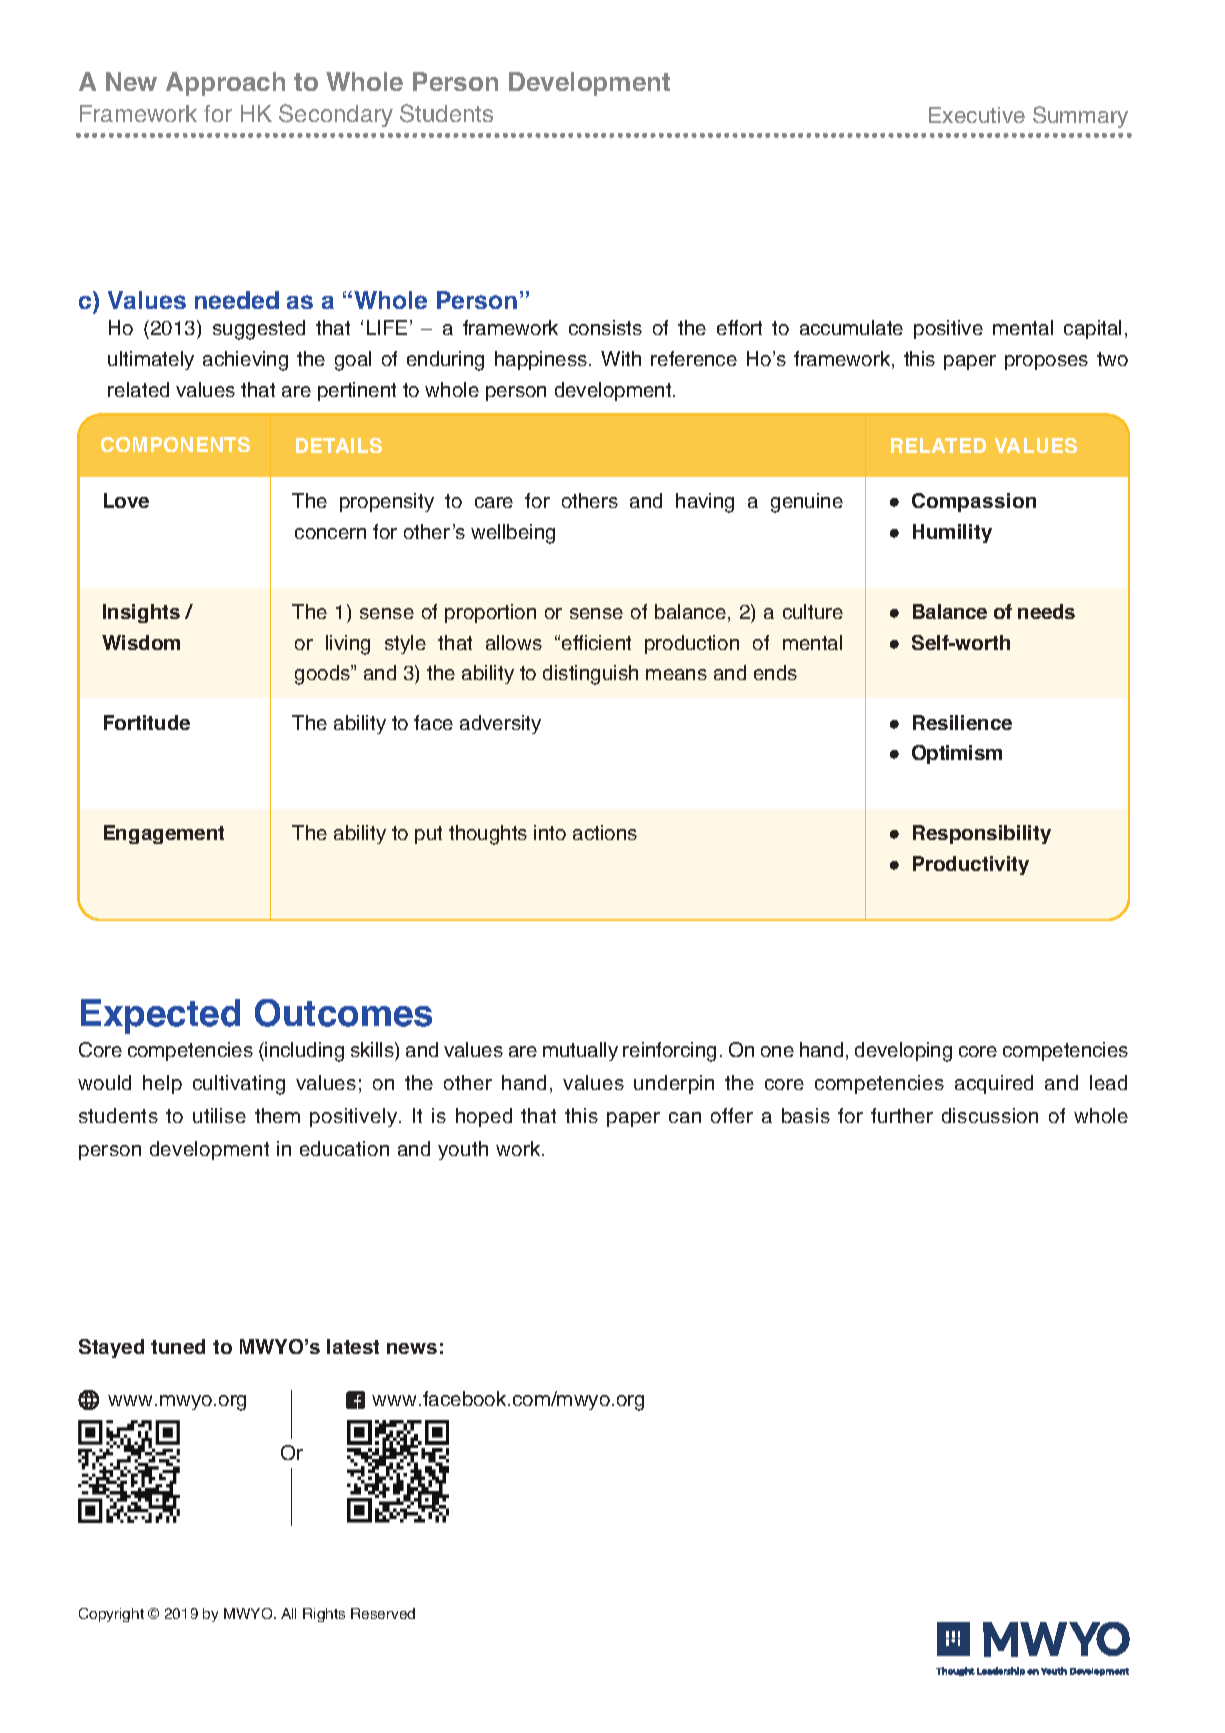 Image resolution: width=1225 pixels, height=1733 pixels. Describe the element at coordinates (164, 834) in the page. I see `Engagement` at that location.
